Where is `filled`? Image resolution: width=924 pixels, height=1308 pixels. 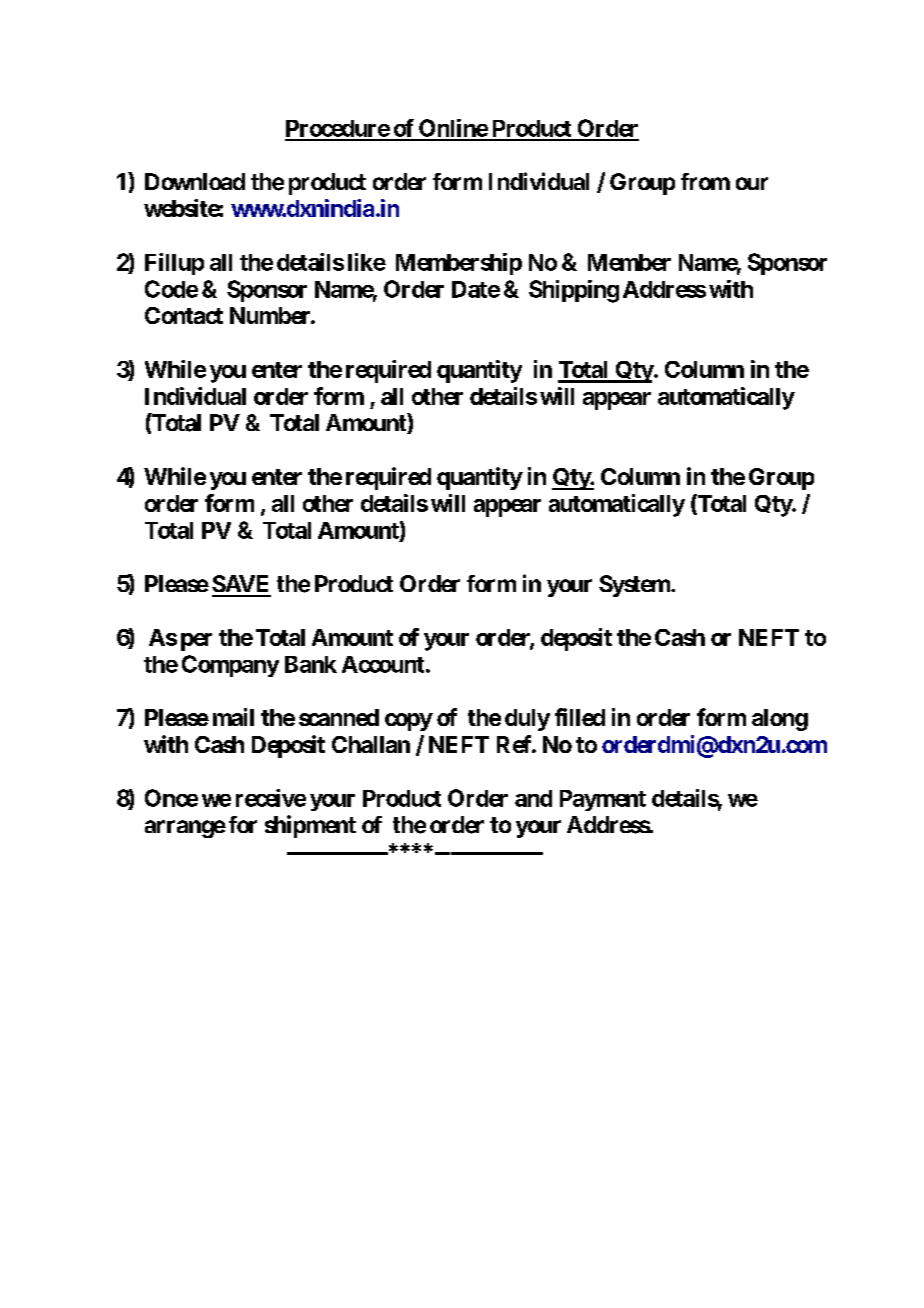
filled is located at coordinates (580, 717).
